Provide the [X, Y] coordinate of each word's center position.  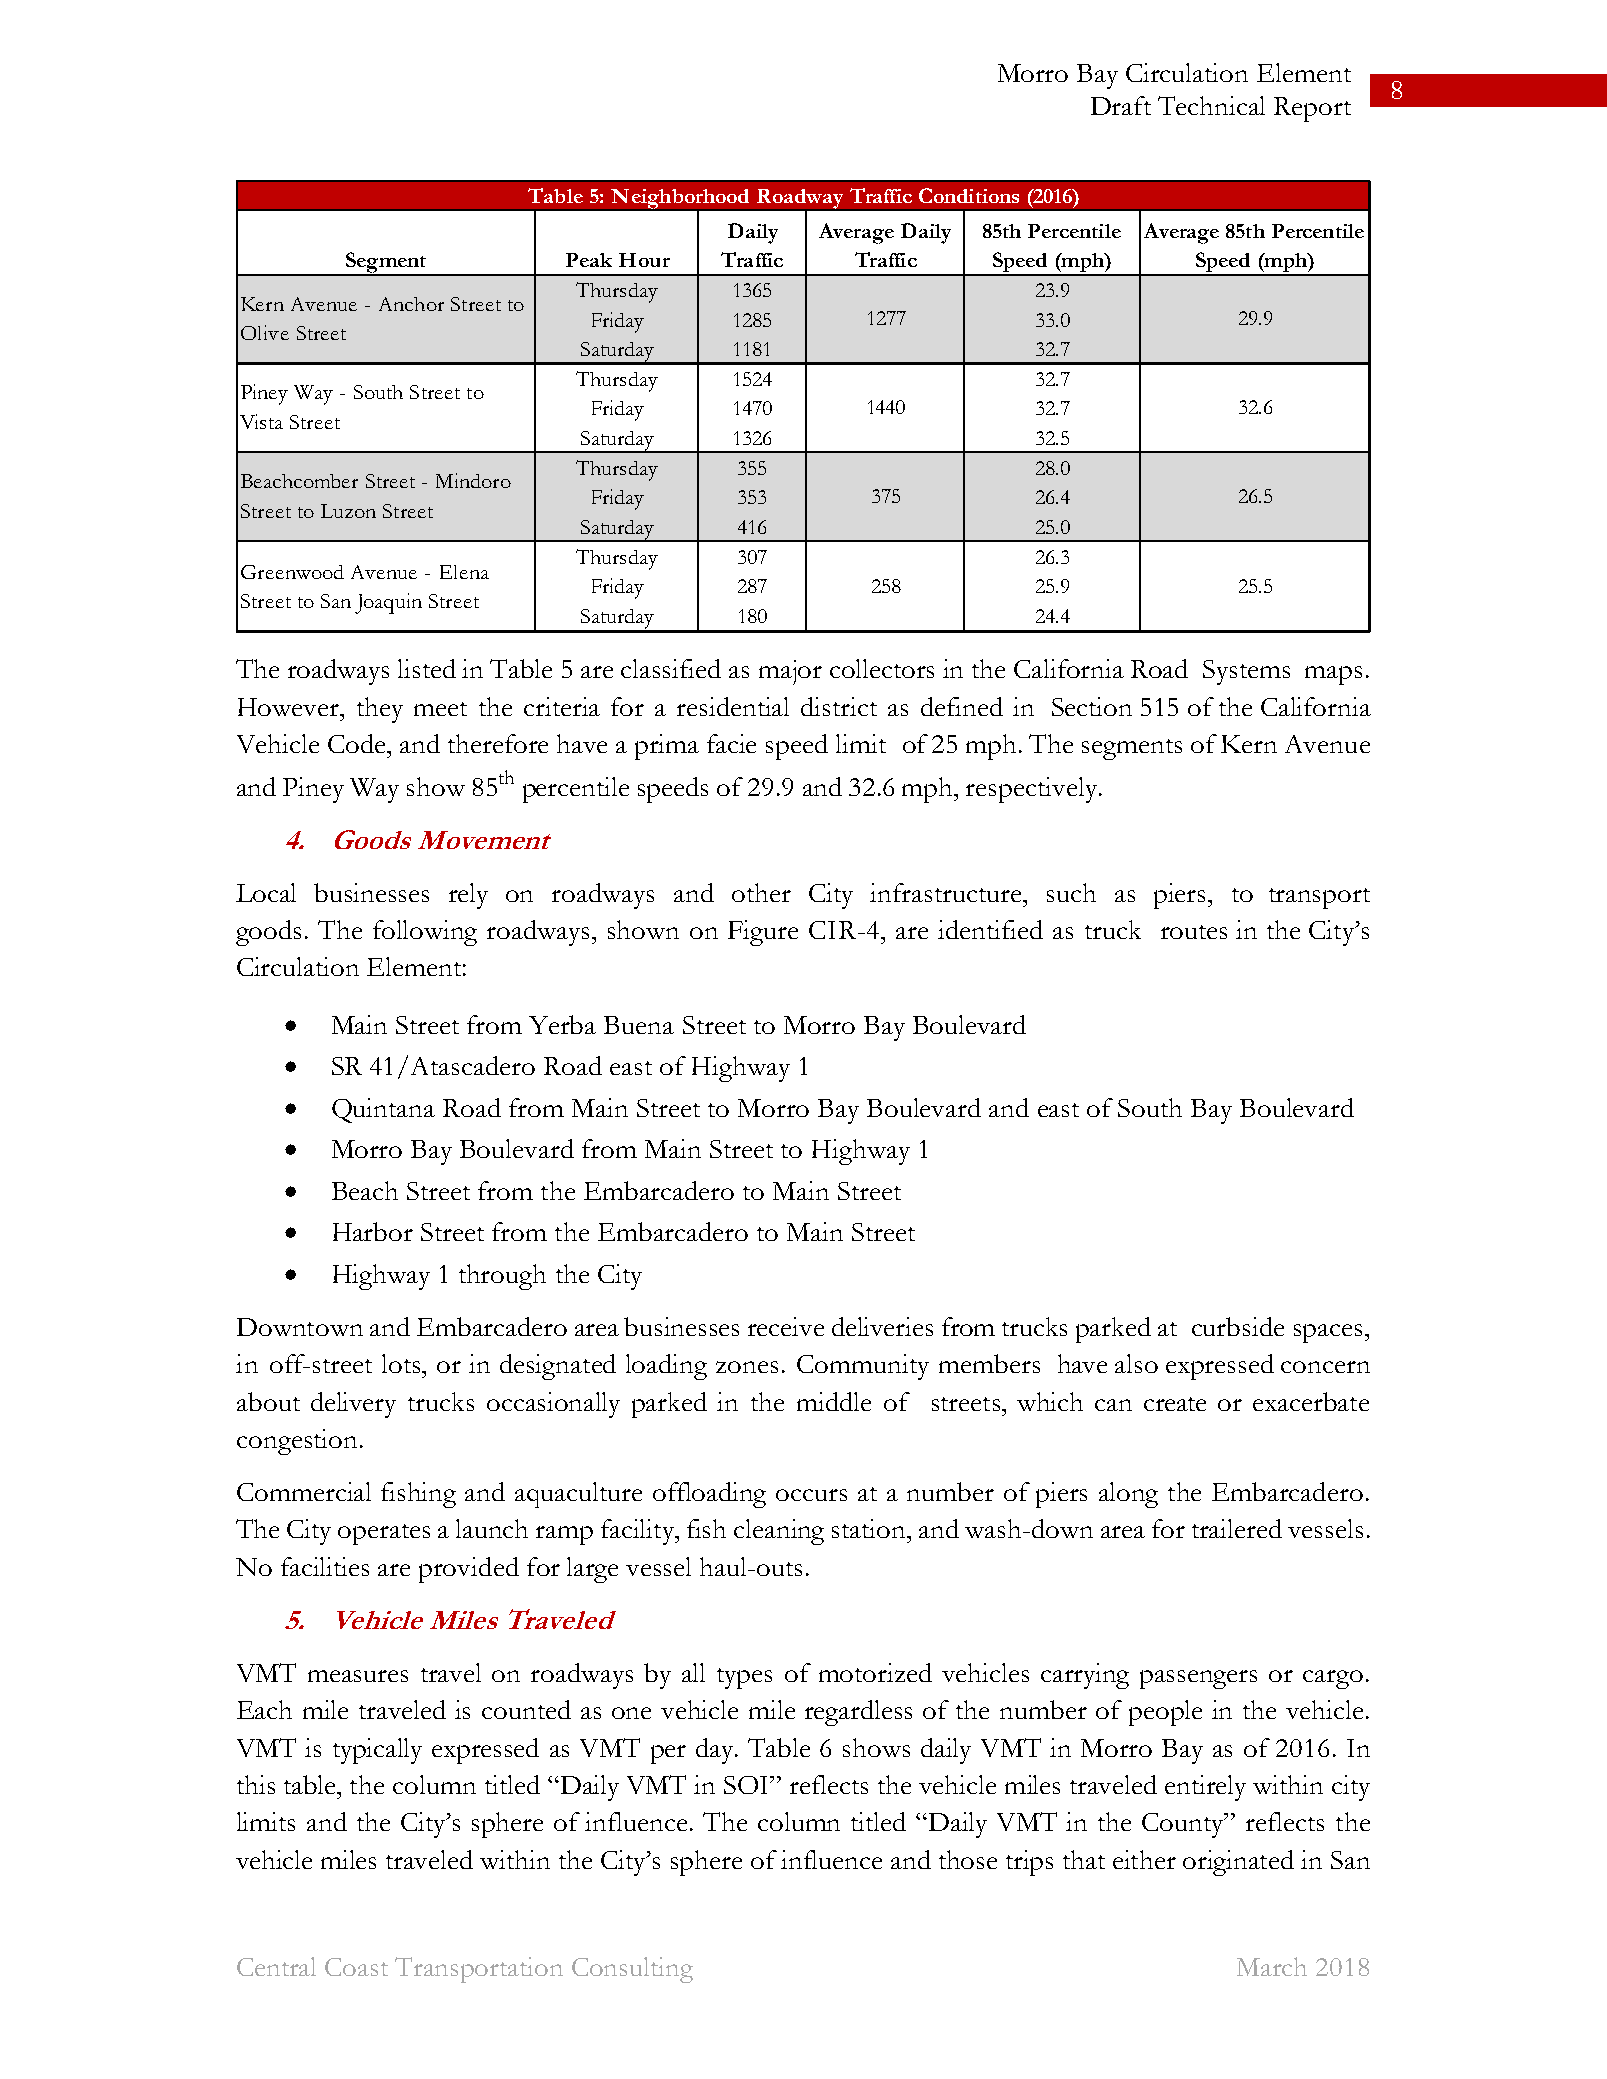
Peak [589, 260]
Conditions [969, 195]
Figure [763, 933]
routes [1194, 932]
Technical [1211, 105]
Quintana [383, 1110]
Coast [356, 1967]
